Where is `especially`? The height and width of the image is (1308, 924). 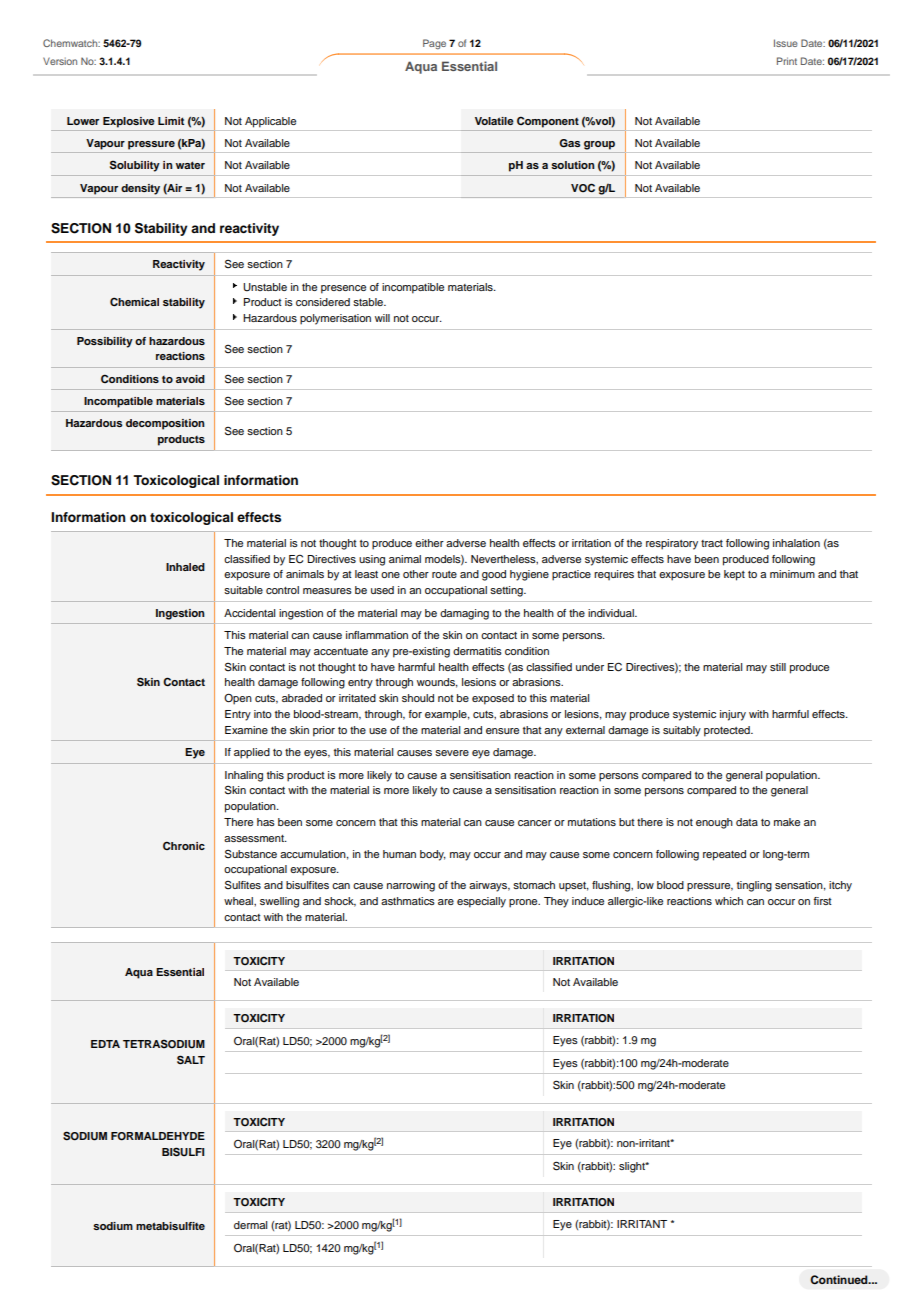 especially is located at coordinates (481, 902).
